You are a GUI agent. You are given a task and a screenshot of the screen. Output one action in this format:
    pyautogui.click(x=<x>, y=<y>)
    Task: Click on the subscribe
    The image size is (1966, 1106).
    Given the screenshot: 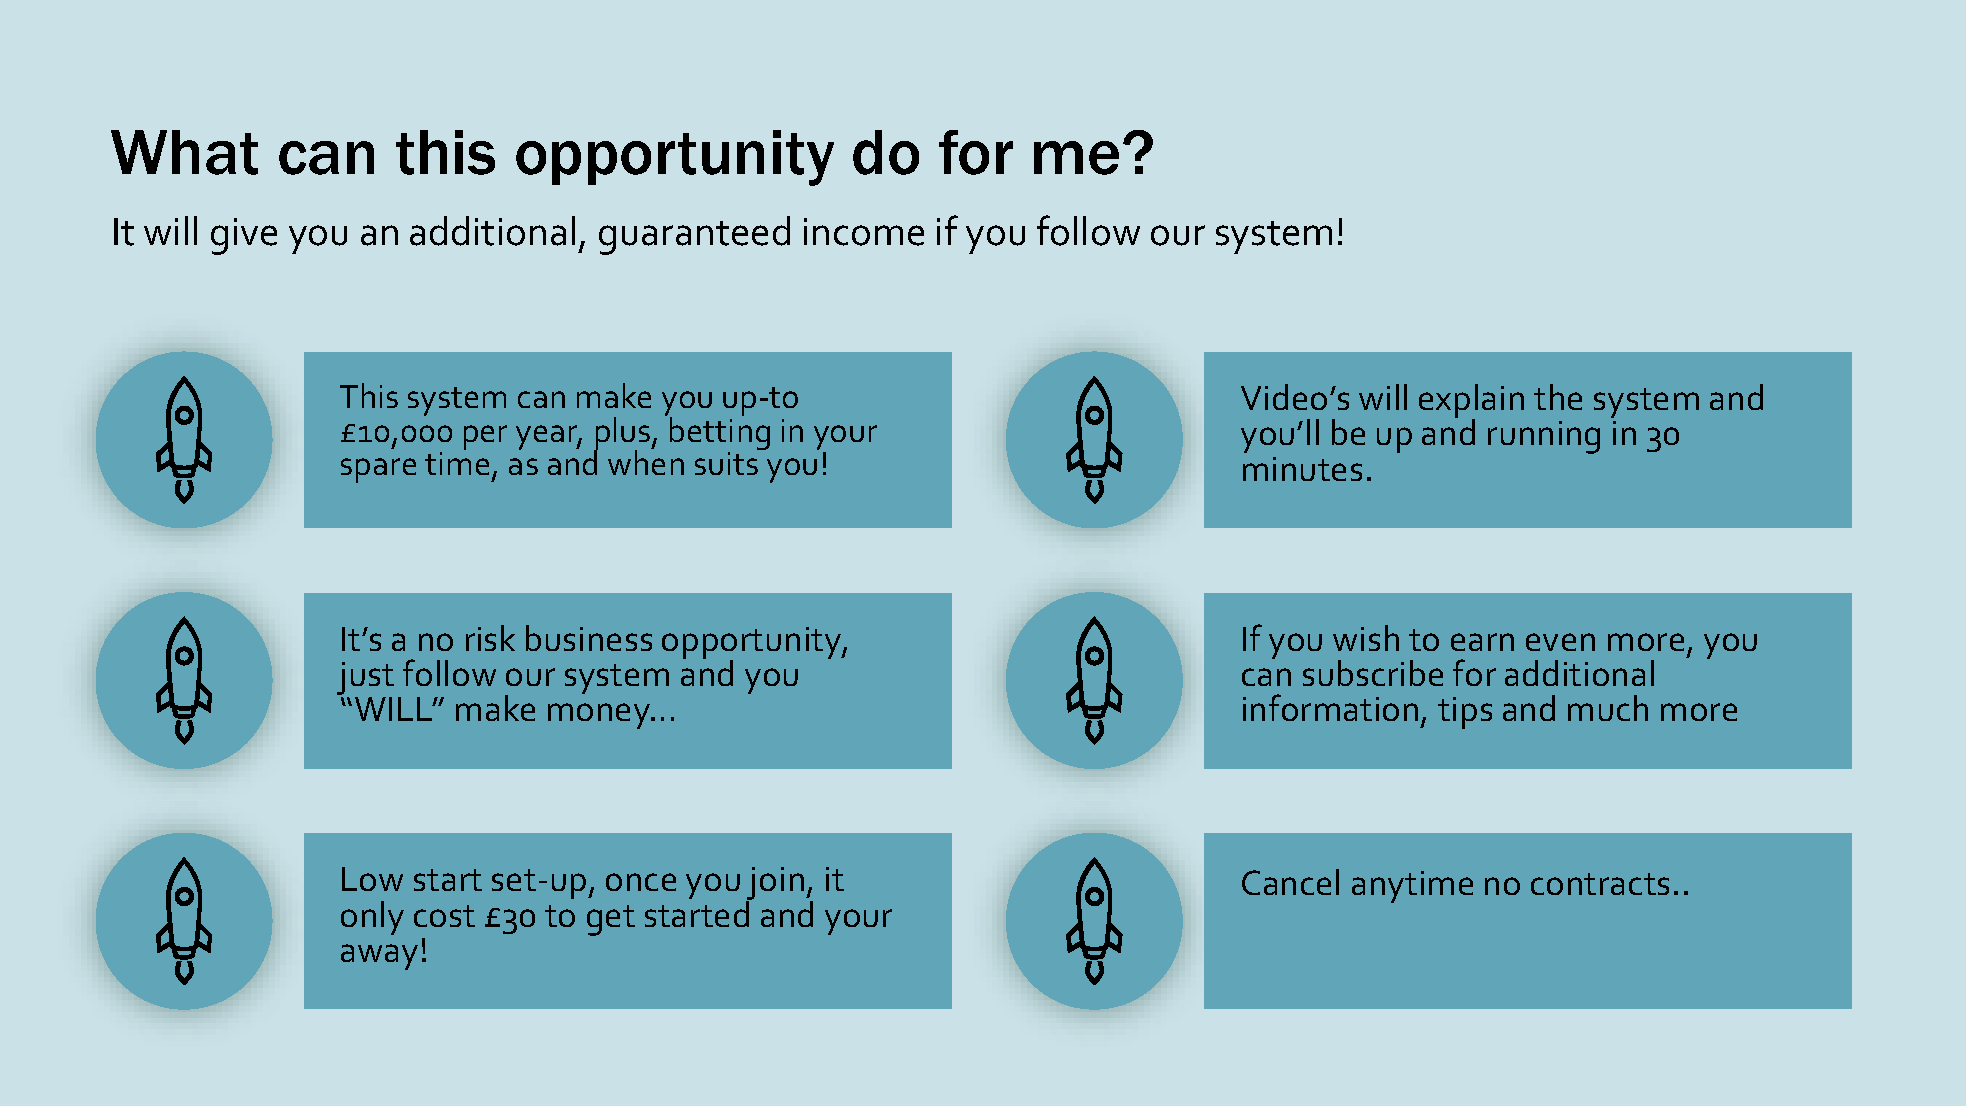 What is the action you would take?
    pyautogui.click(x=1373, y=673)
